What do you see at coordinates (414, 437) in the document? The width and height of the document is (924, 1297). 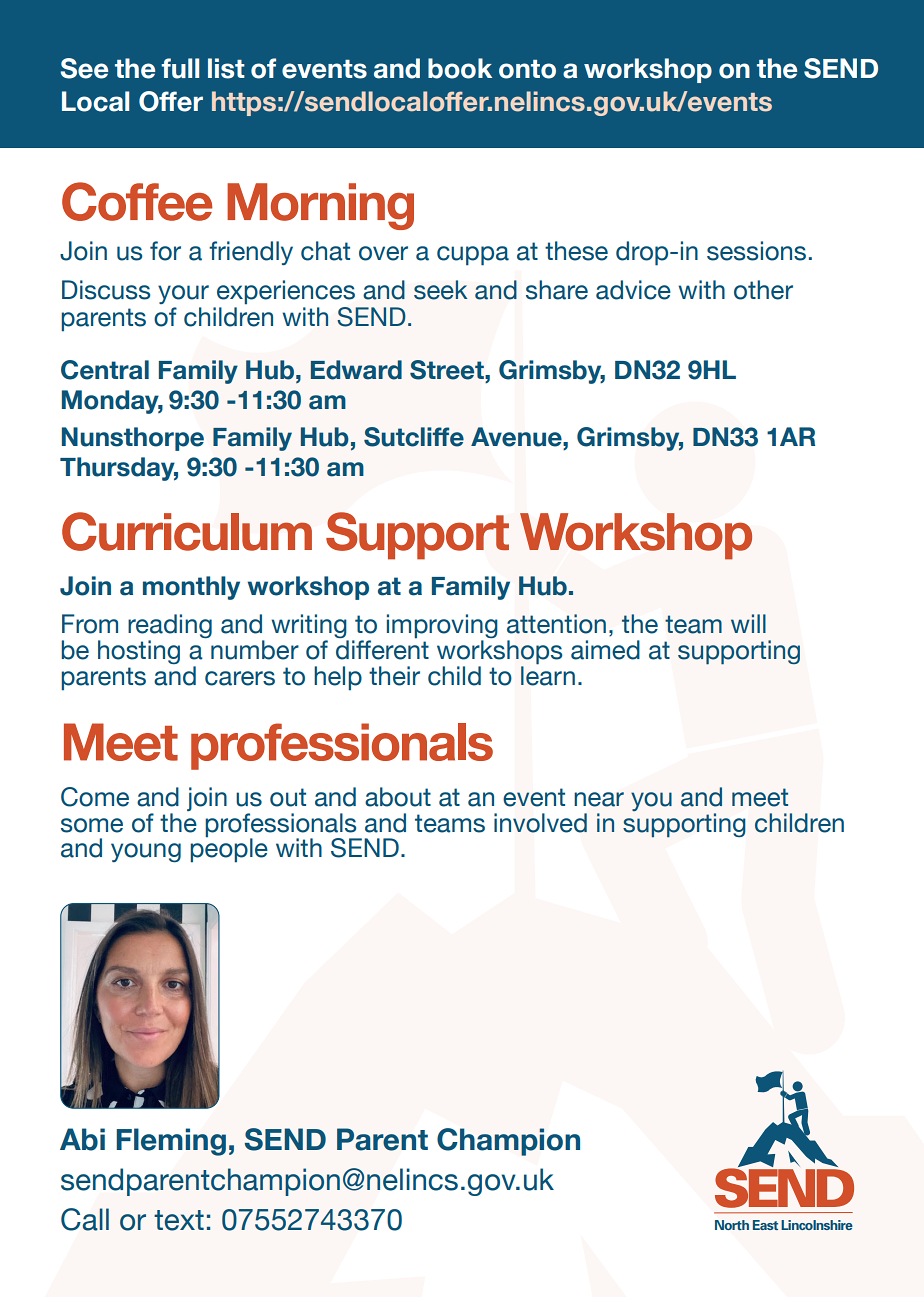 I see `Sutcliffe` at bounding box center [414, 437].
